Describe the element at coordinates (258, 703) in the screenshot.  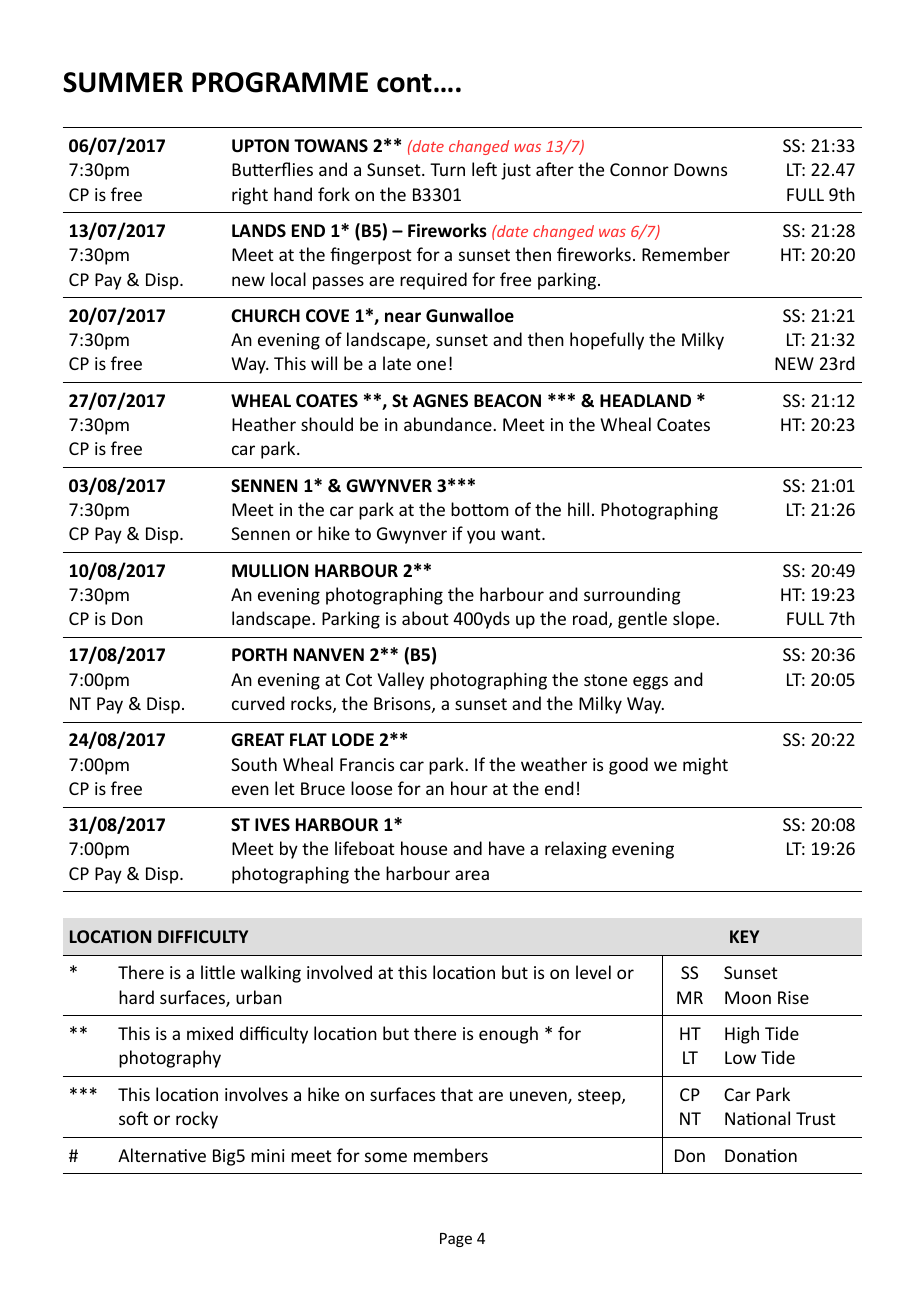
I see `curved` at that location.
